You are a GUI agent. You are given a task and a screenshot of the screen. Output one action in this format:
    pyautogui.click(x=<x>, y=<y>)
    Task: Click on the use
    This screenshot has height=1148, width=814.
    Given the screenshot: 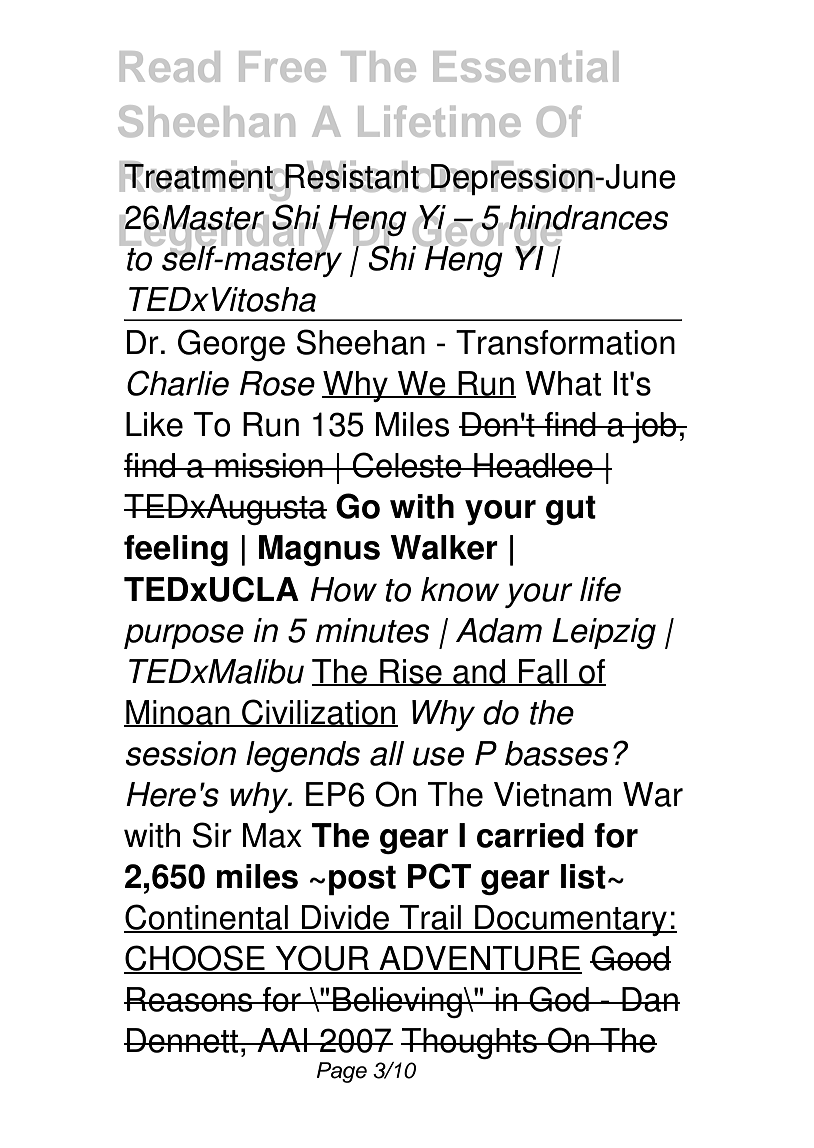 What is the action you would take?
    pyautogui.click(x=438, y=756)
